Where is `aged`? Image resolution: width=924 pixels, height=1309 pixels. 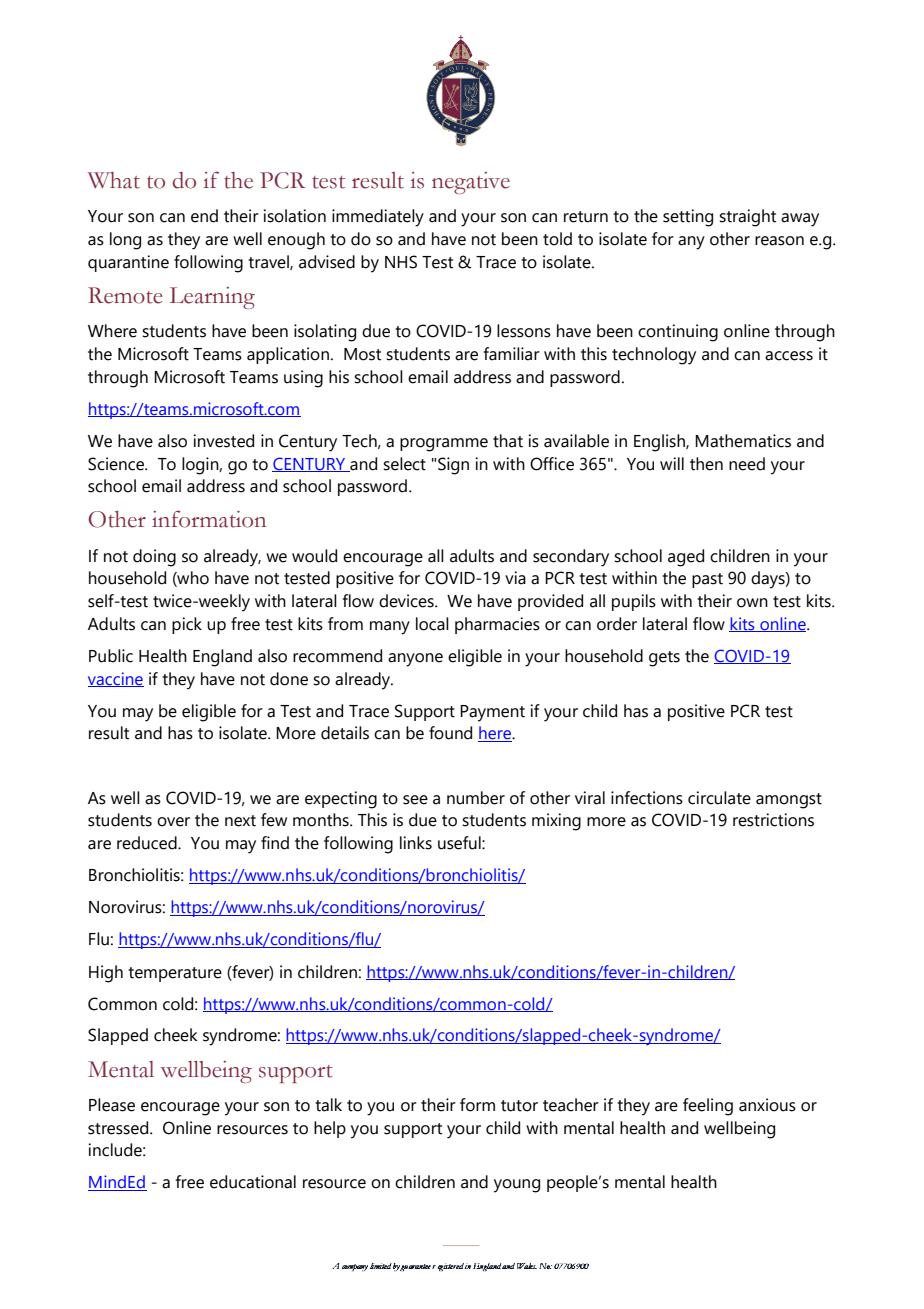
aged is located at coordinates (686, 558).
